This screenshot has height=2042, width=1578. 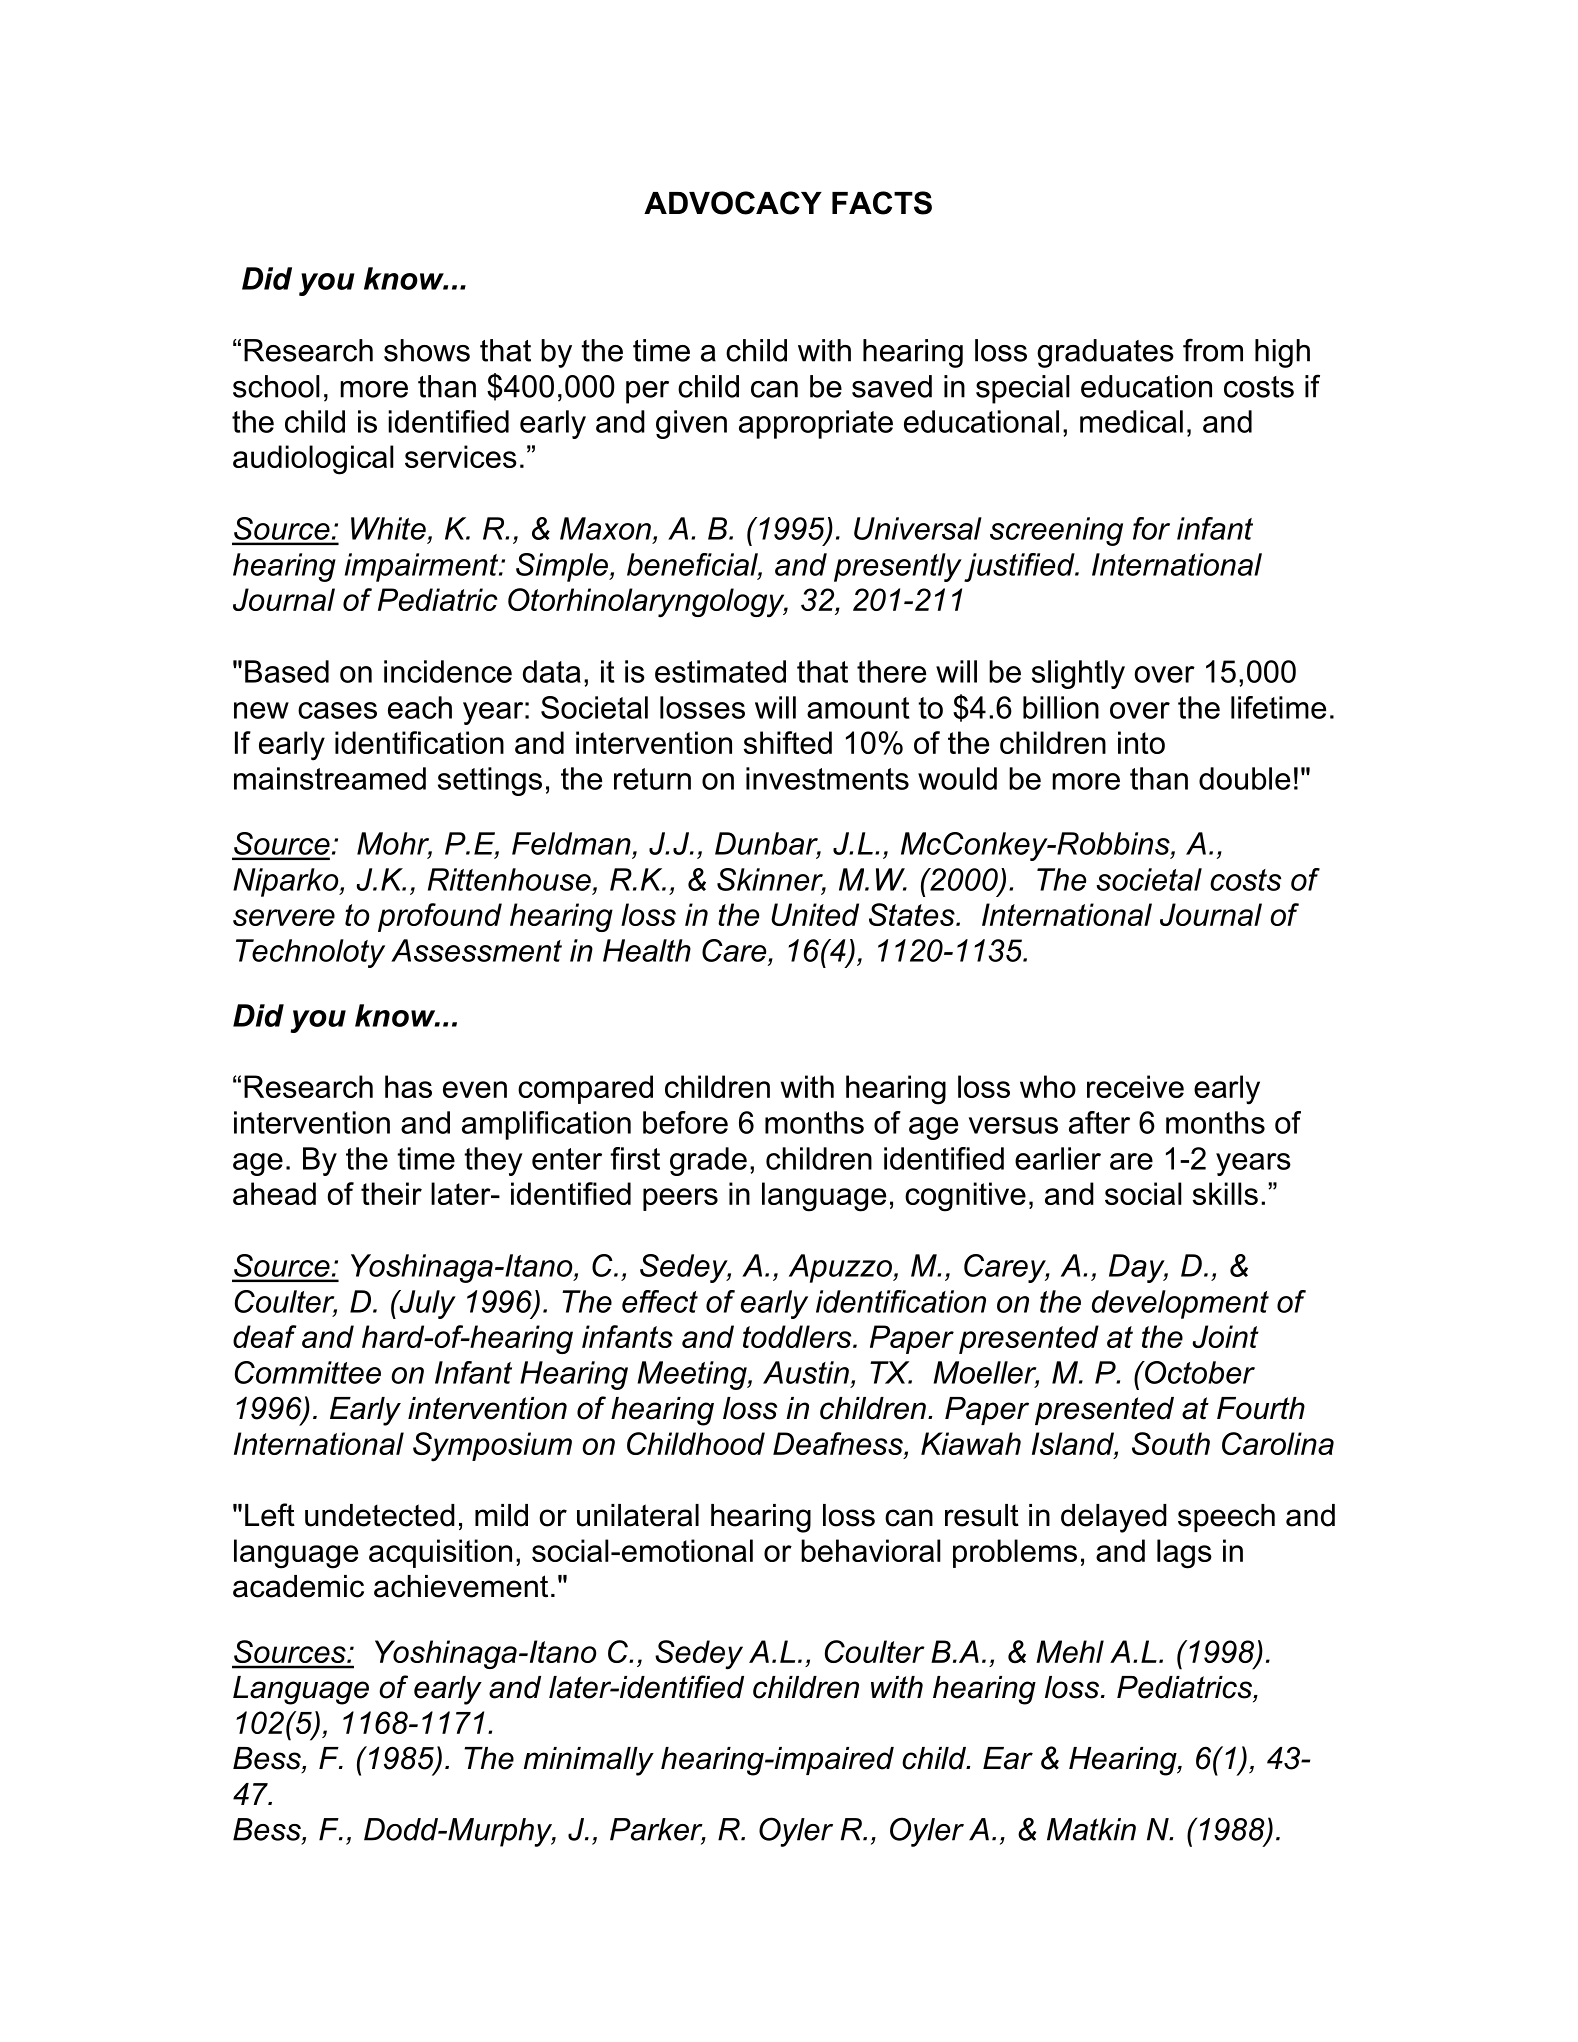 What do you see at coordinates (589, 1761) in the screenshot?
I see `minimally` at bounding box center [589, 1761].
